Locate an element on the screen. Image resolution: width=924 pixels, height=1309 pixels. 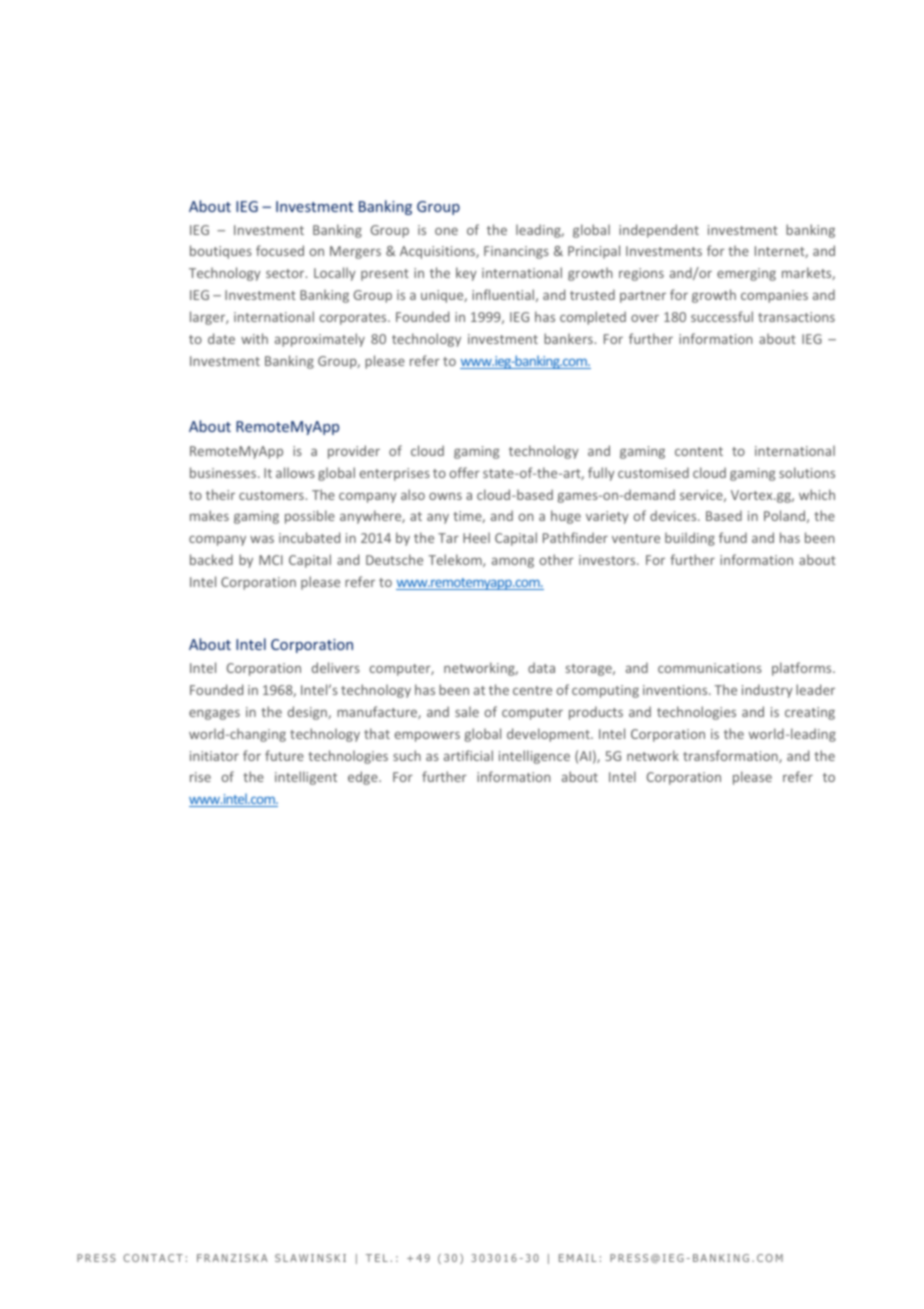
emerging is located at coordinates (746, 274).
